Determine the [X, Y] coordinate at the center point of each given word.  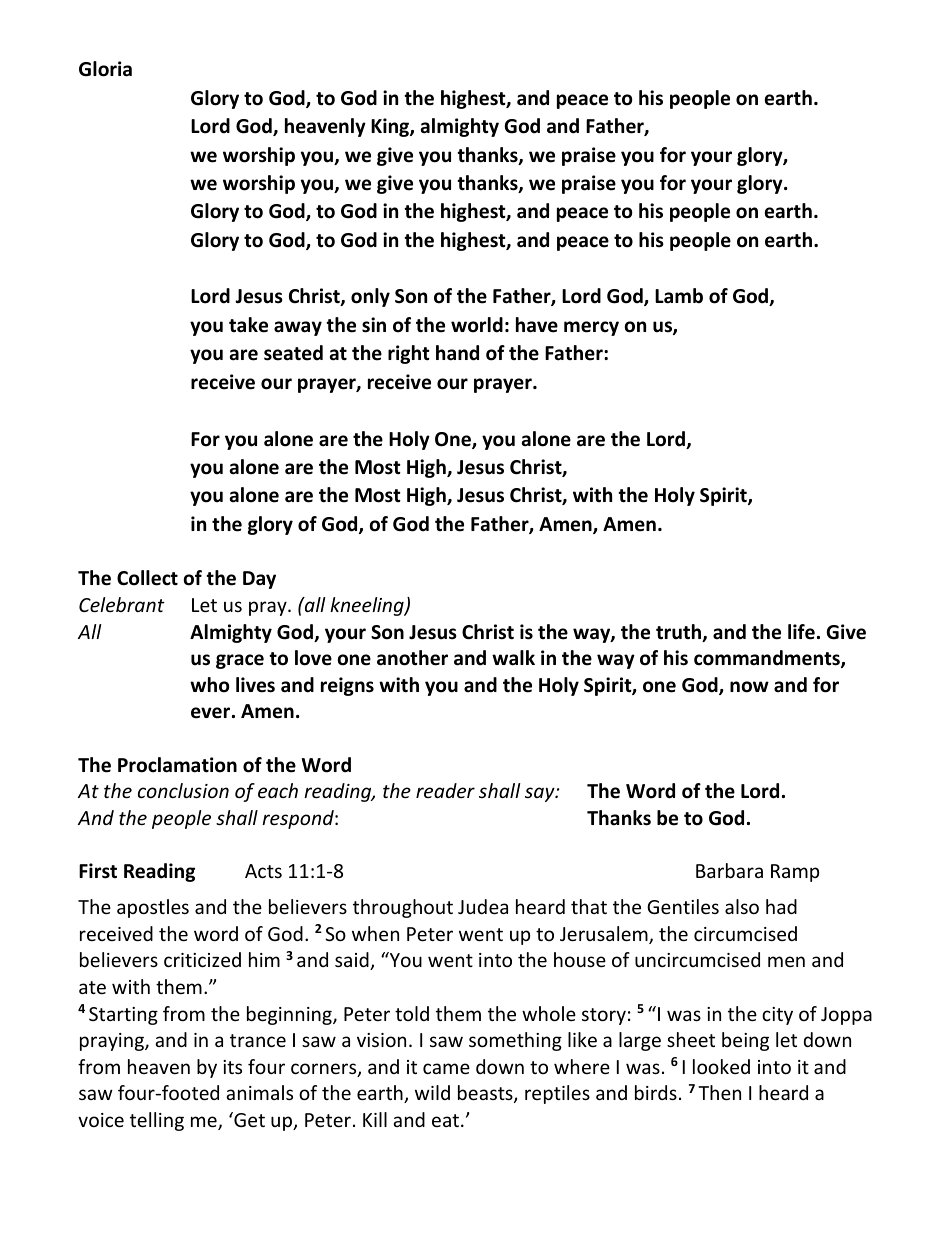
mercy [591, 328]
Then [719, 1092]
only [370, 297]
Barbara [729, 870]
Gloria [105, 69]
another [412, 658]
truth [680, 633]
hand [457, 353]
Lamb [679, 296]
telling [157, 1121]
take [248, 325]
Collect [147, 578]
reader [445, 790]
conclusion [183, 790]
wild [432, 1092]
